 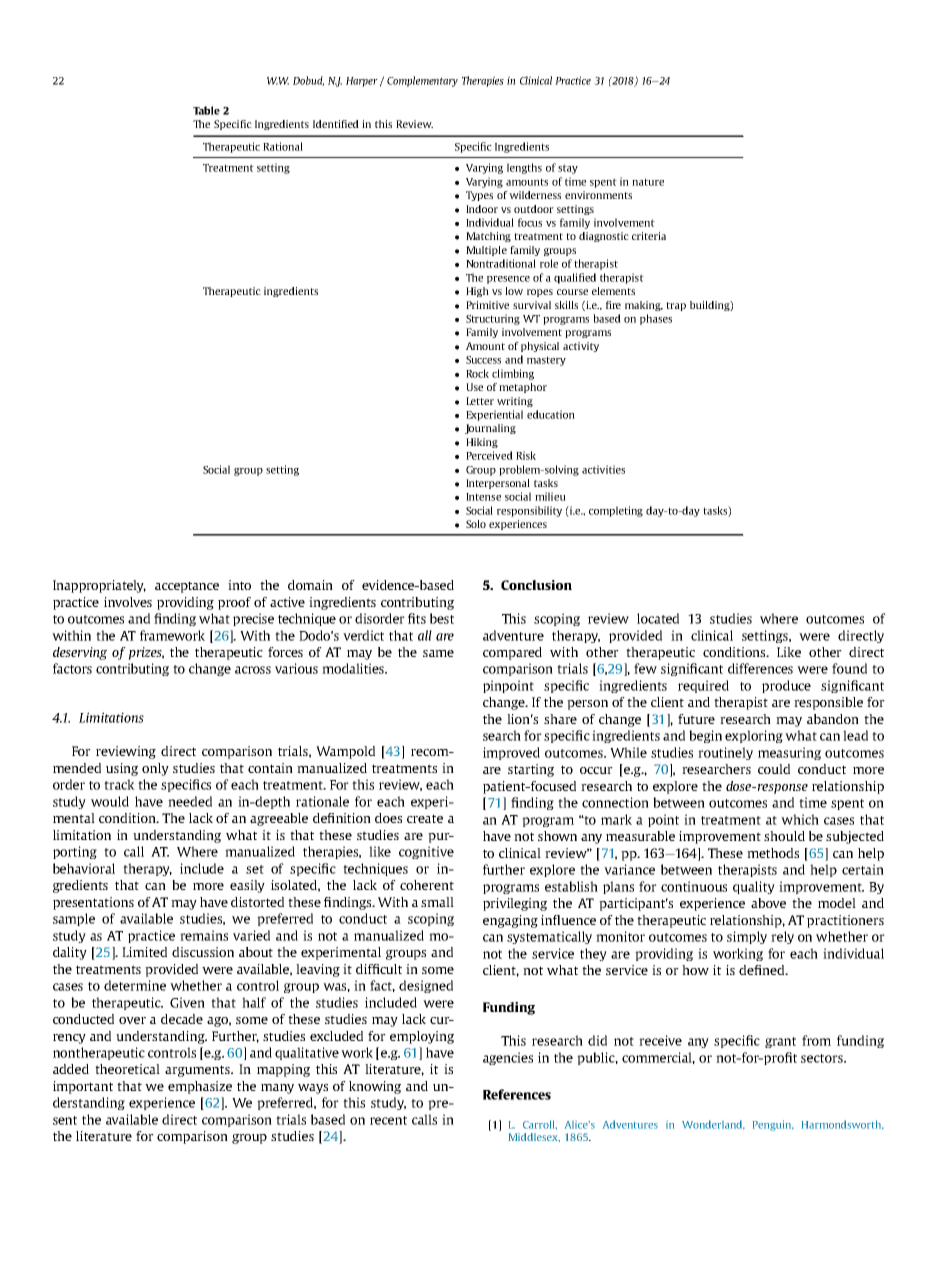 I want to click on Table, so click(x=206, y=110).
